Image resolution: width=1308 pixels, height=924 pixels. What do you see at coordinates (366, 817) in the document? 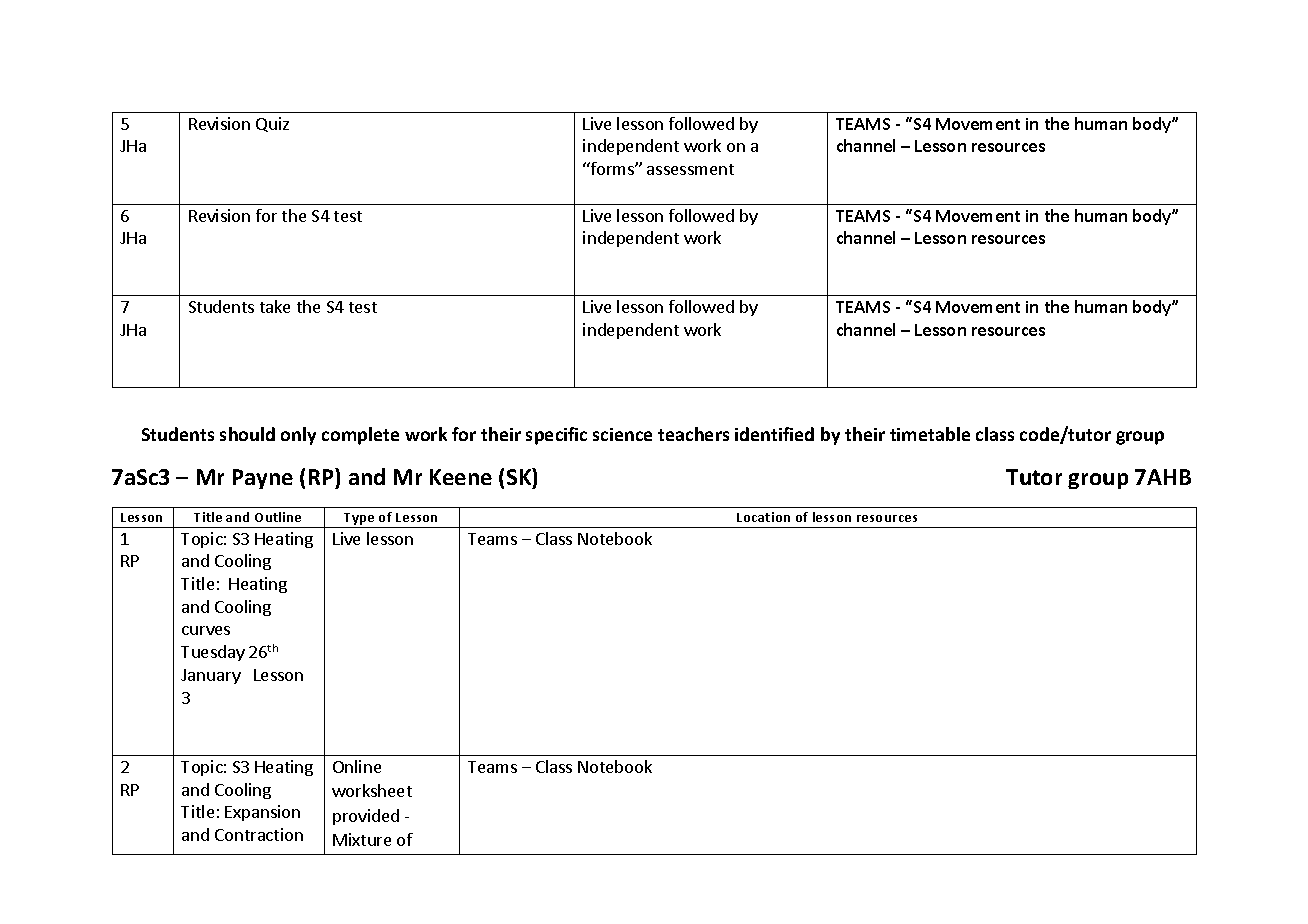
I see `provided` at bounding box center [366, 817].
